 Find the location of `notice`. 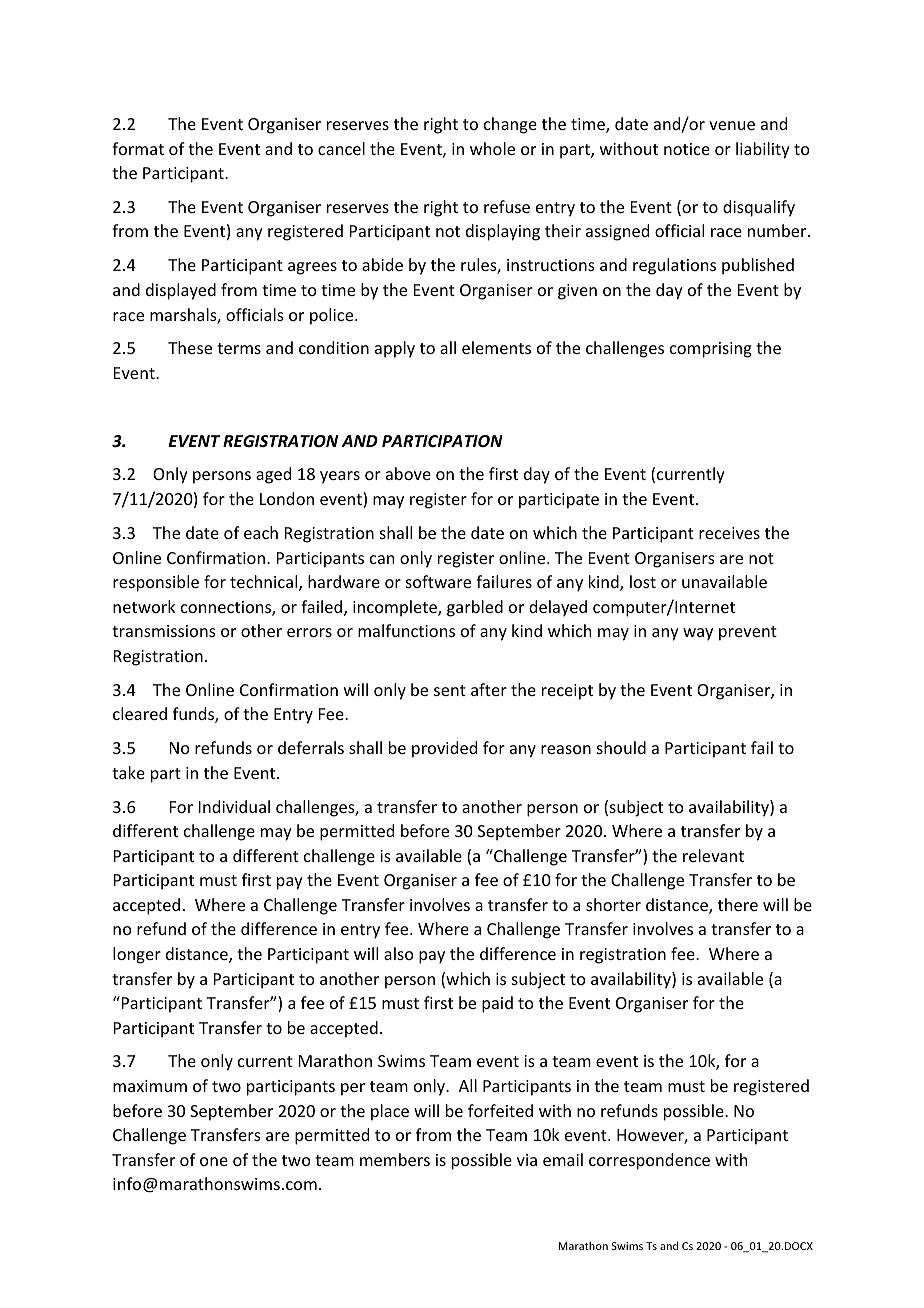

notice is located at coordinates (687, 149).
